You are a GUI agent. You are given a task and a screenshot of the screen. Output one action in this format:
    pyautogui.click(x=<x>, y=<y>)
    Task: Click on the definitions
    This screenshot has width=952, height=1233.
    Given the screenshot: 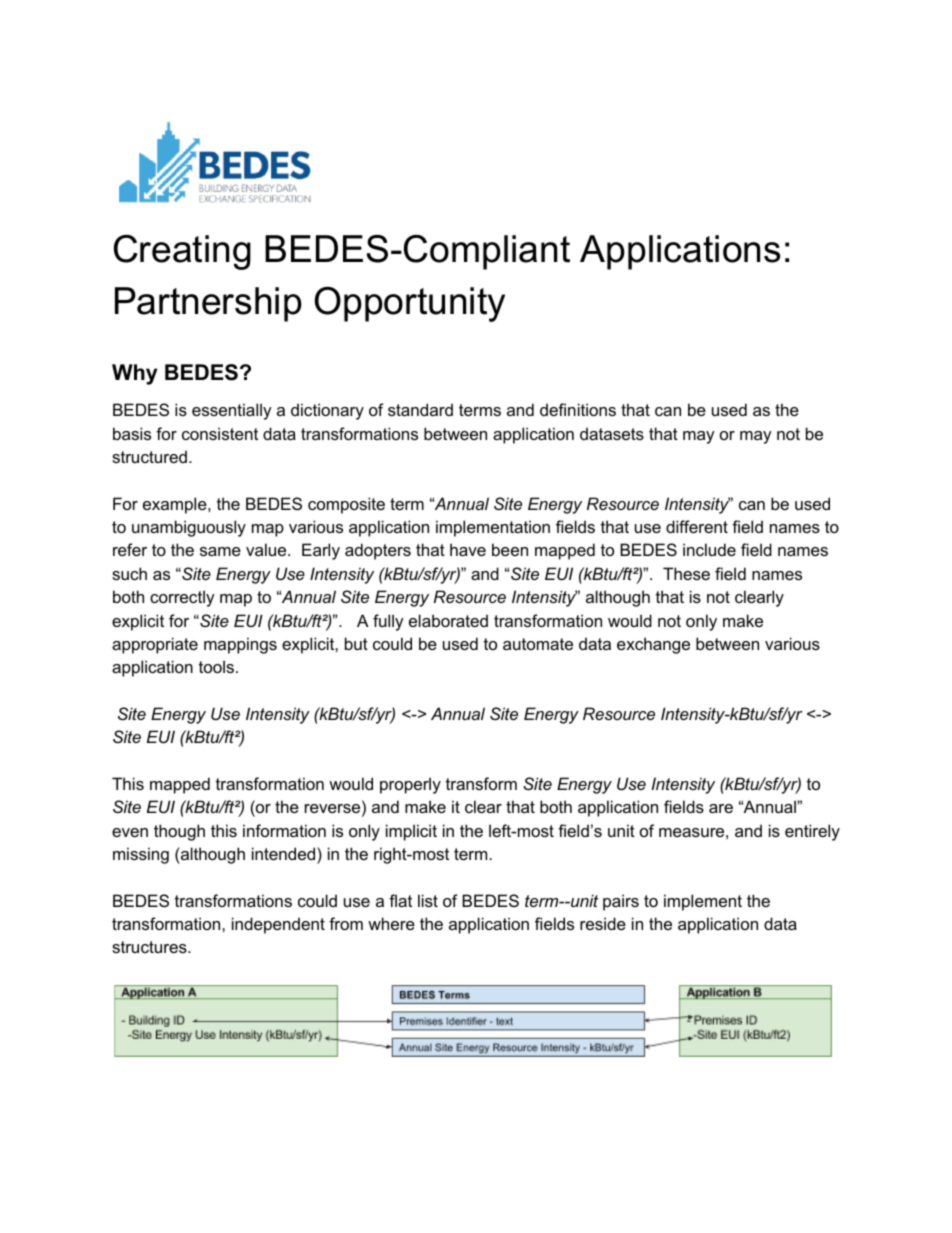 What is the action you would take?
    pyautogui.click(x=578, y=409)
